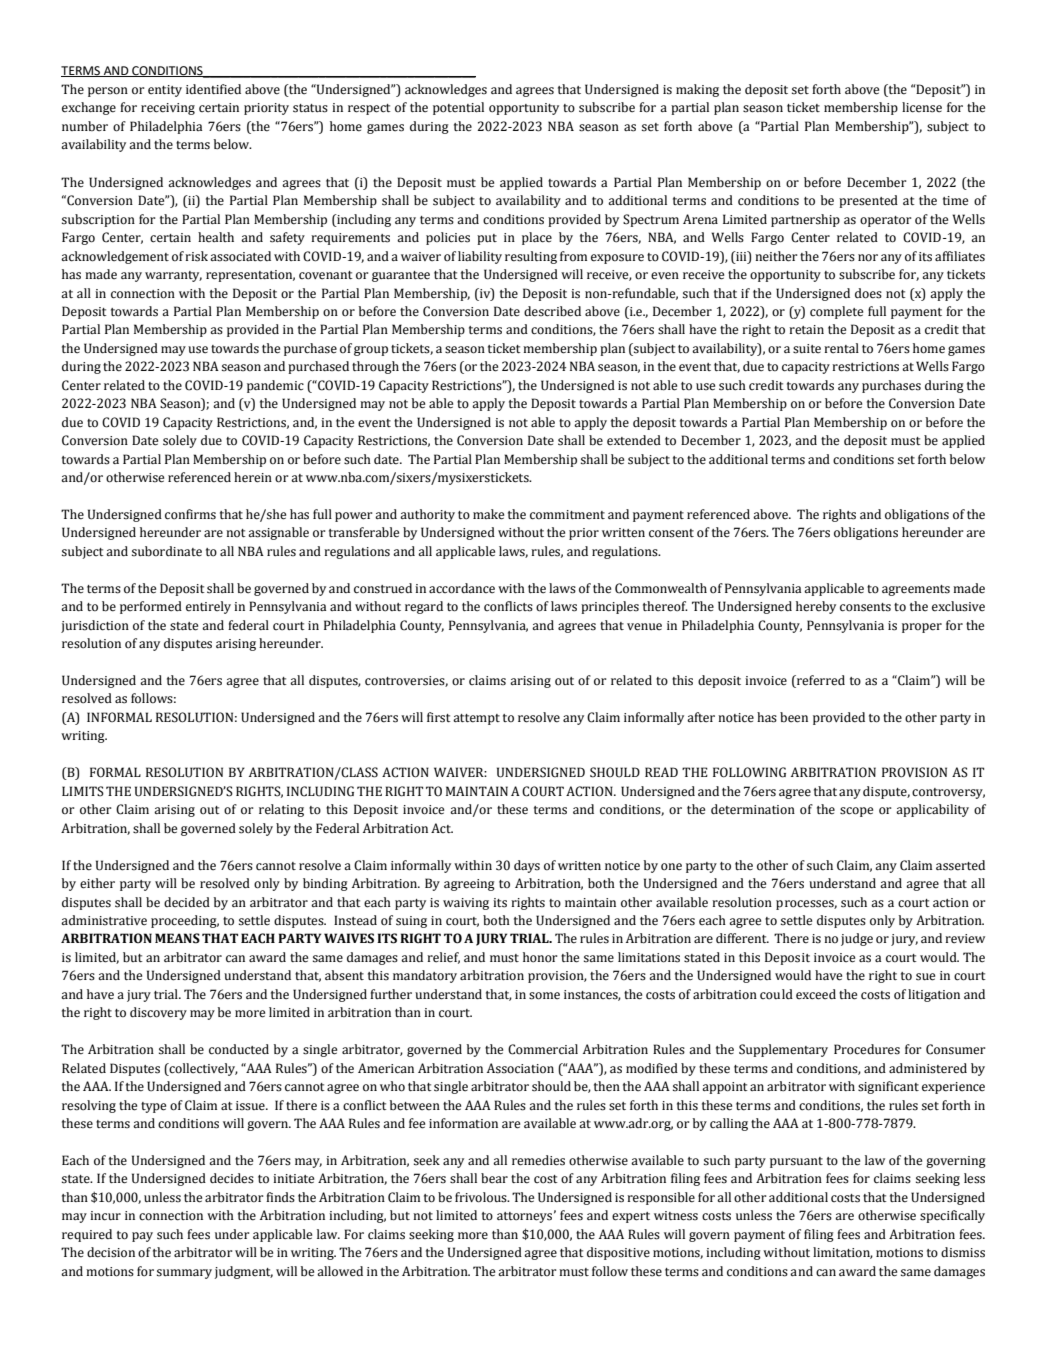  Describe the element at coordinates (190, 514) in the page. I see `confirms` at that location.
